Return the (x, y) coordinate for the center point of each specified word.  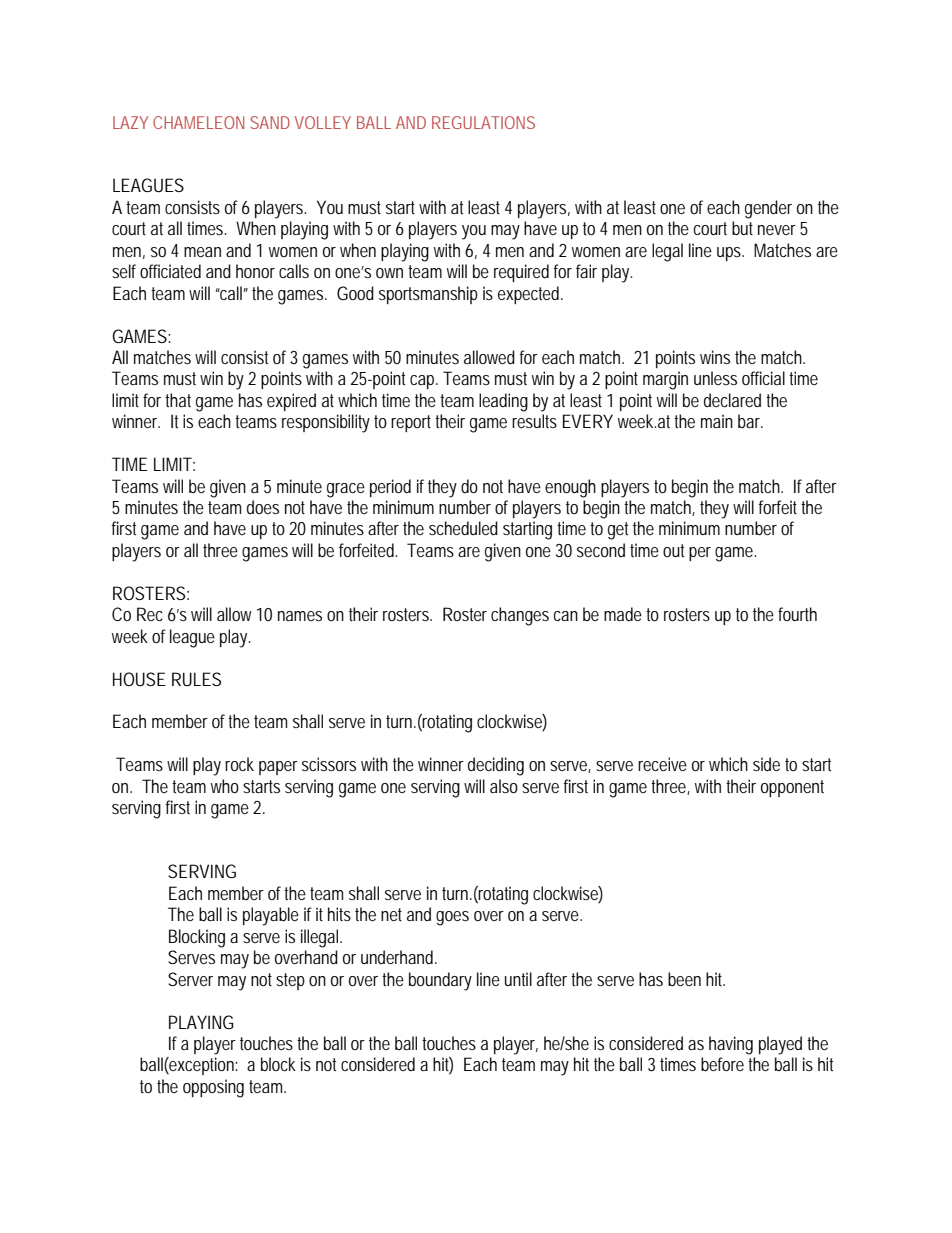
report (411, 423)
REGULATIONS (483, 122)
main (717, 421)
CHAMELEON (198, 122)
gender (768, 209)
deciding (496, 766)
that (178, 400)
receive (662, 764)
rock (239, 764)
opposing (213, 1088)
